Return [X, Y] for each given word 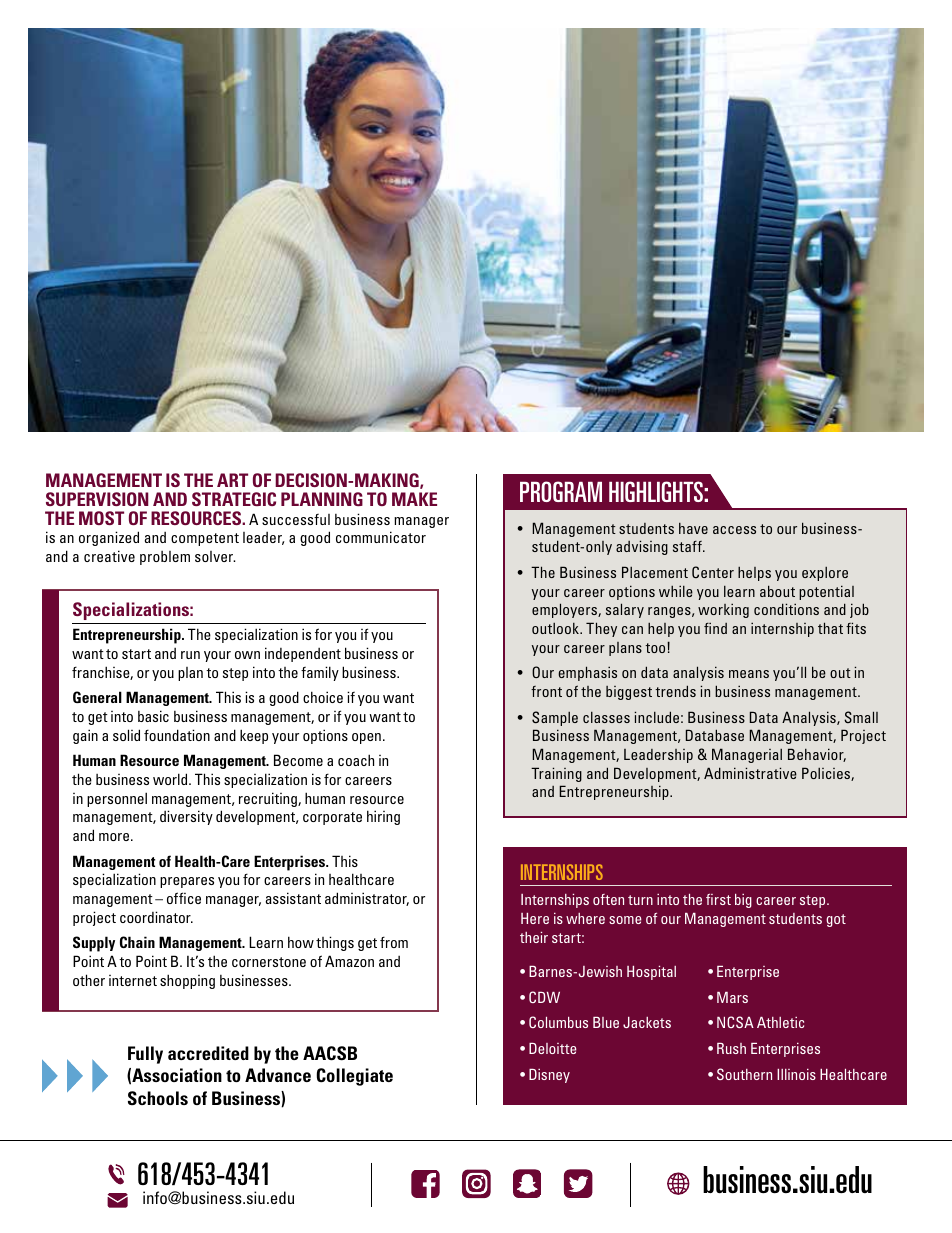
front [546, 691]
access [734, 530]
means [749, 674]
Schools [158, 1098]
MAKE [414, 499]
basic [153, 716]
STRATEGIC [234, 499]
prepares [187, 882]
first [718, 899]
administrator [367, 899]
